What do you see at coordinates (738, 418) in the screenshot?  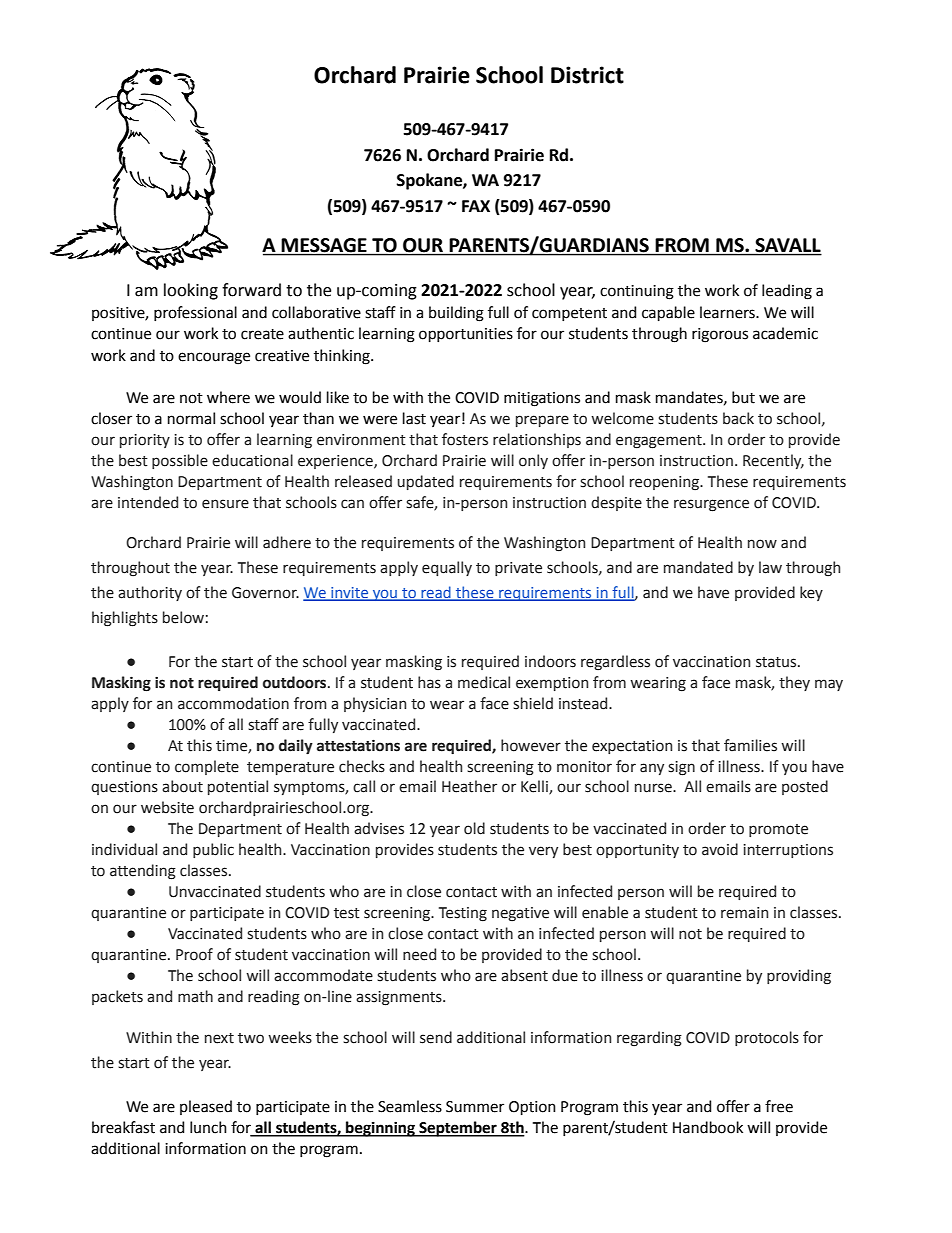 I see `back` at bounding box center [738, 418].
